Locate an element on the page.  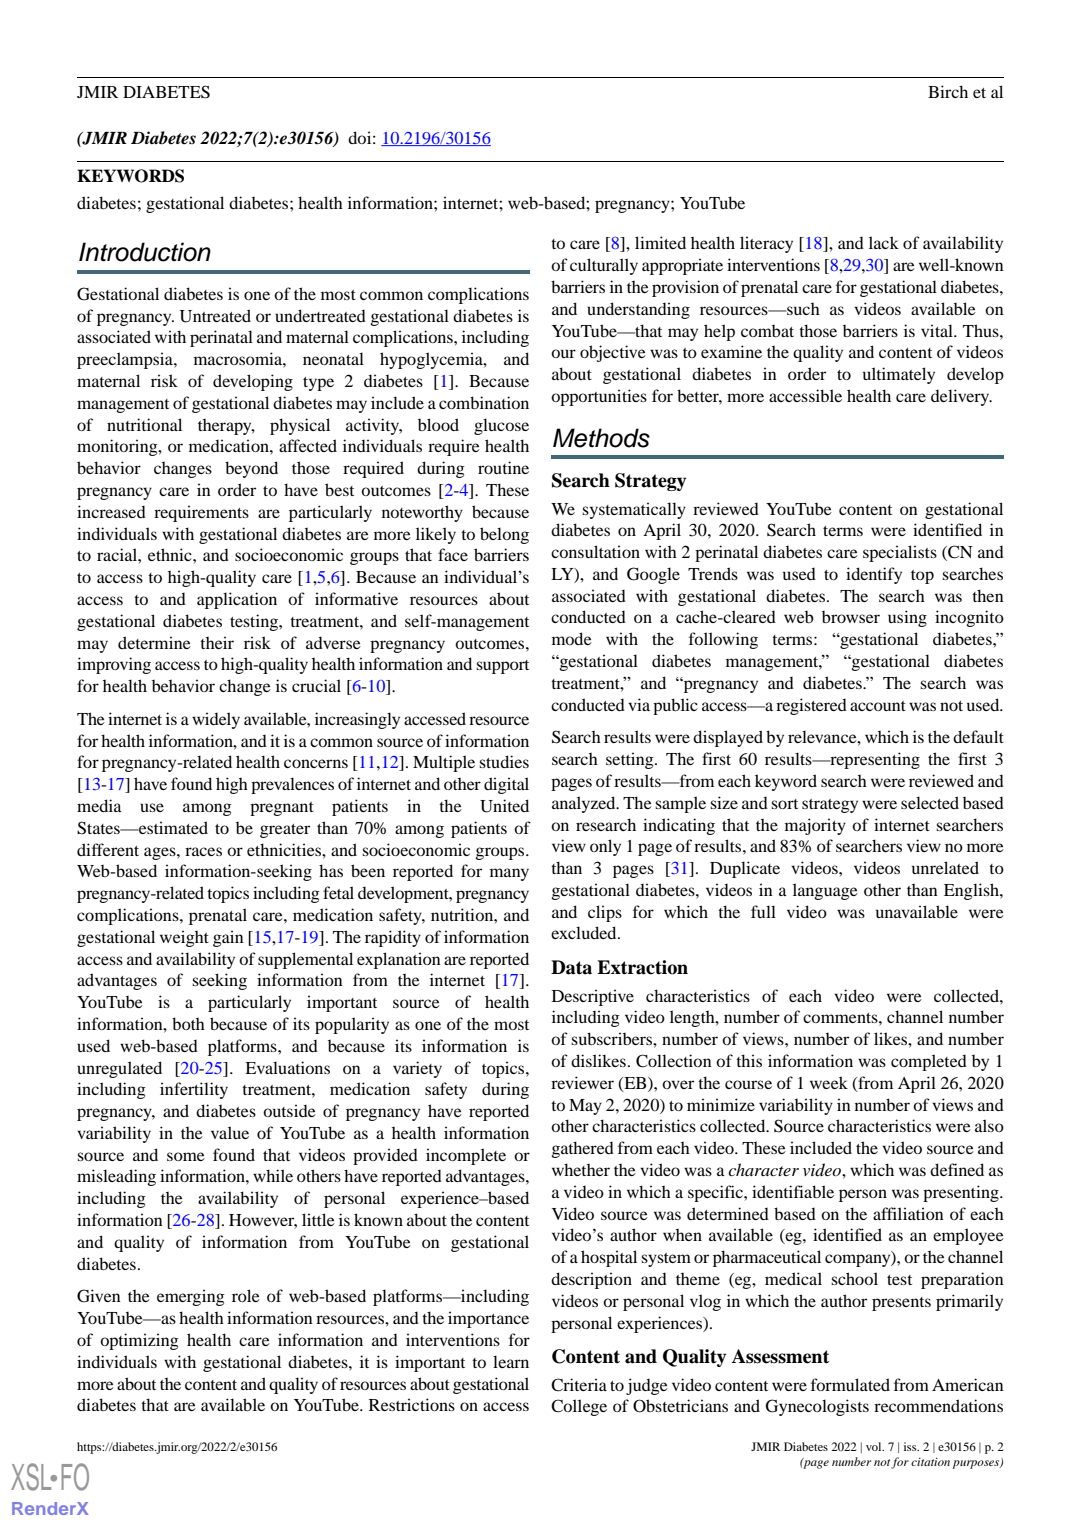
culturally is located at coordinates (604, 266).
